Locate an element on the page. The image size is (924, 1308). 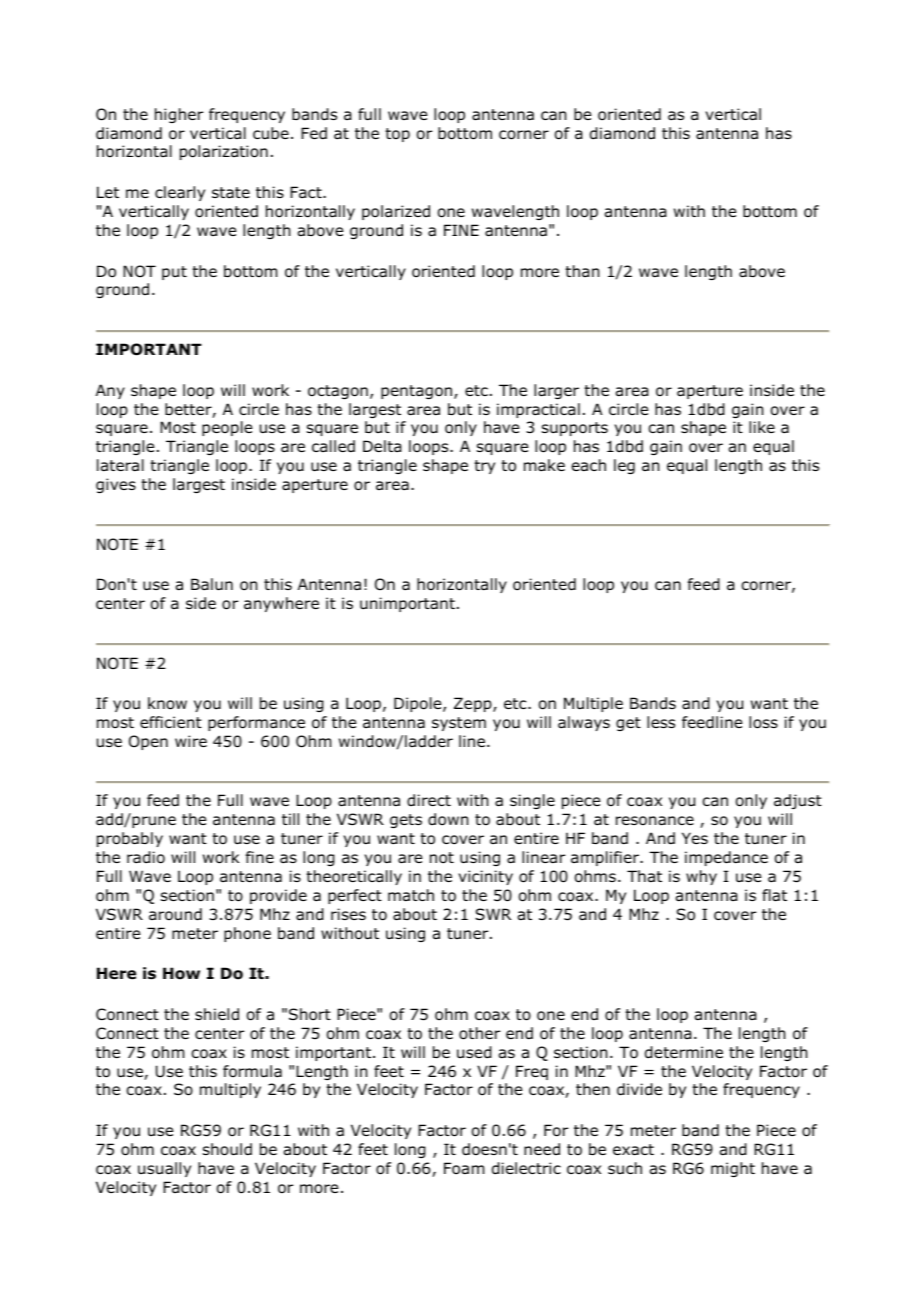
Yes is located at coordinates (695, 838).
